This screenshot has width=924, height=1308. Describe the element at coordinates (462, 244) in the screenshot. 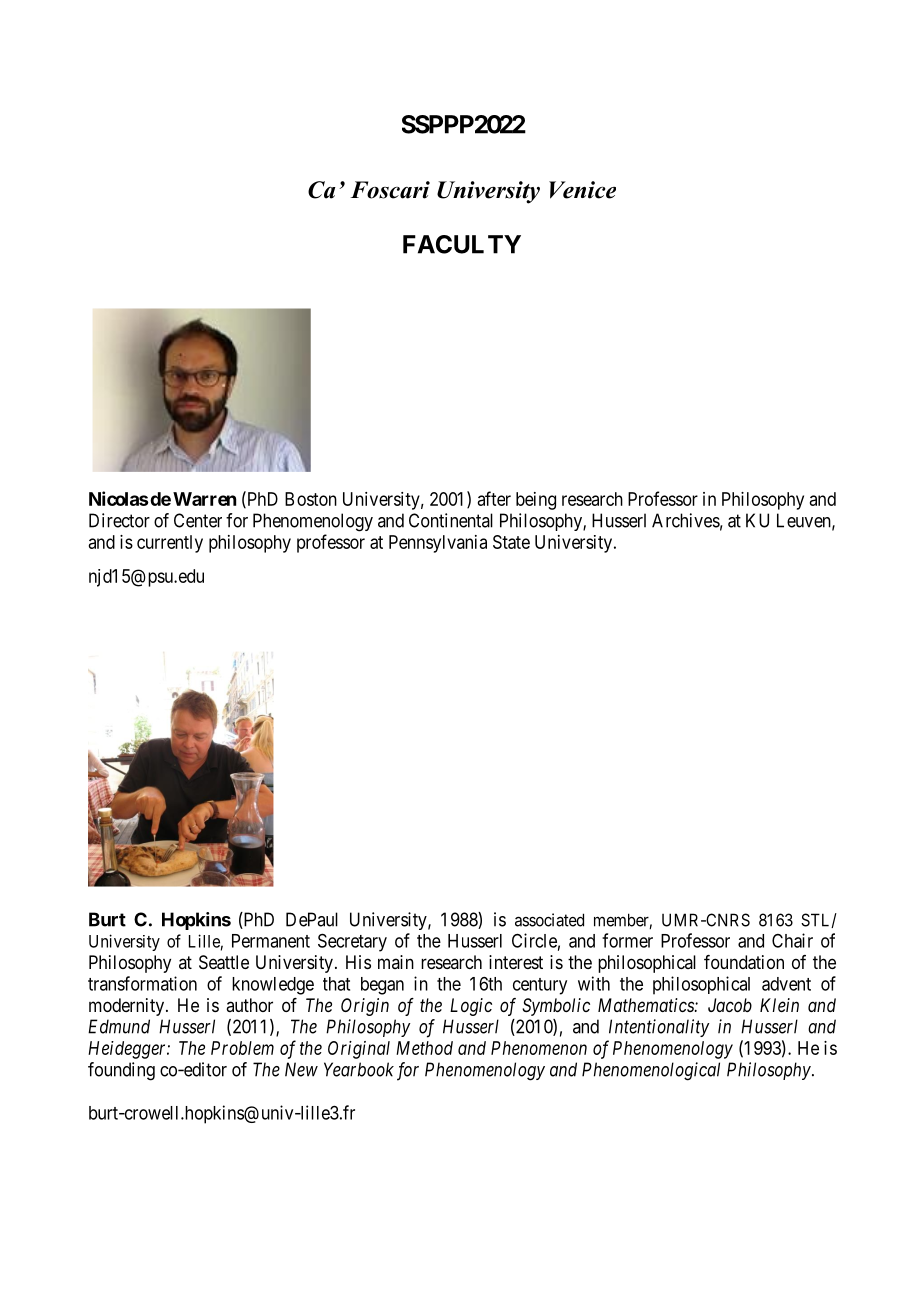

I see `FACULTY` at that location.
